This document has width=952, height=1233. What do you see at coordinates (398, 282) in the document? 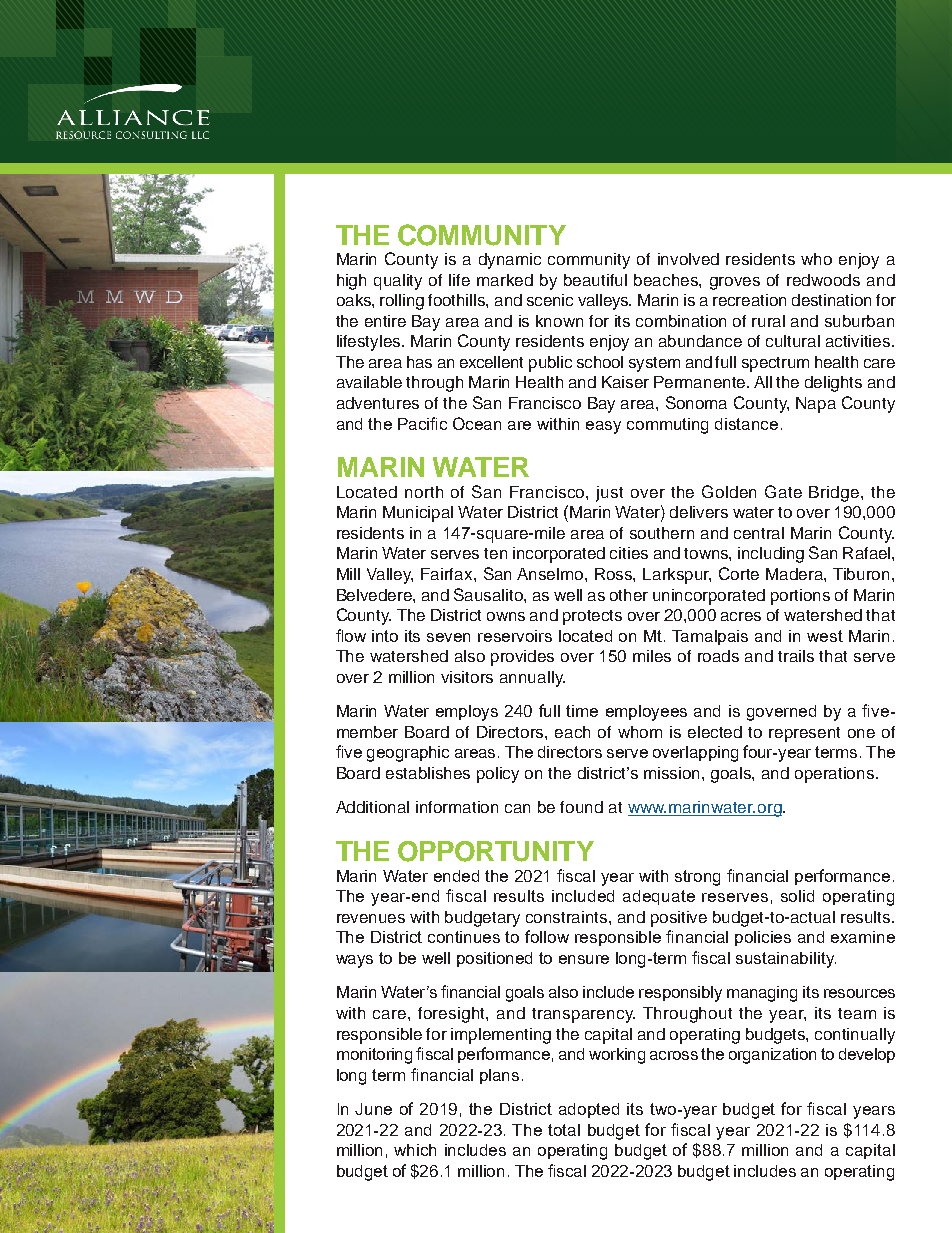
I see `quality` at bounding box center [398, 282].
